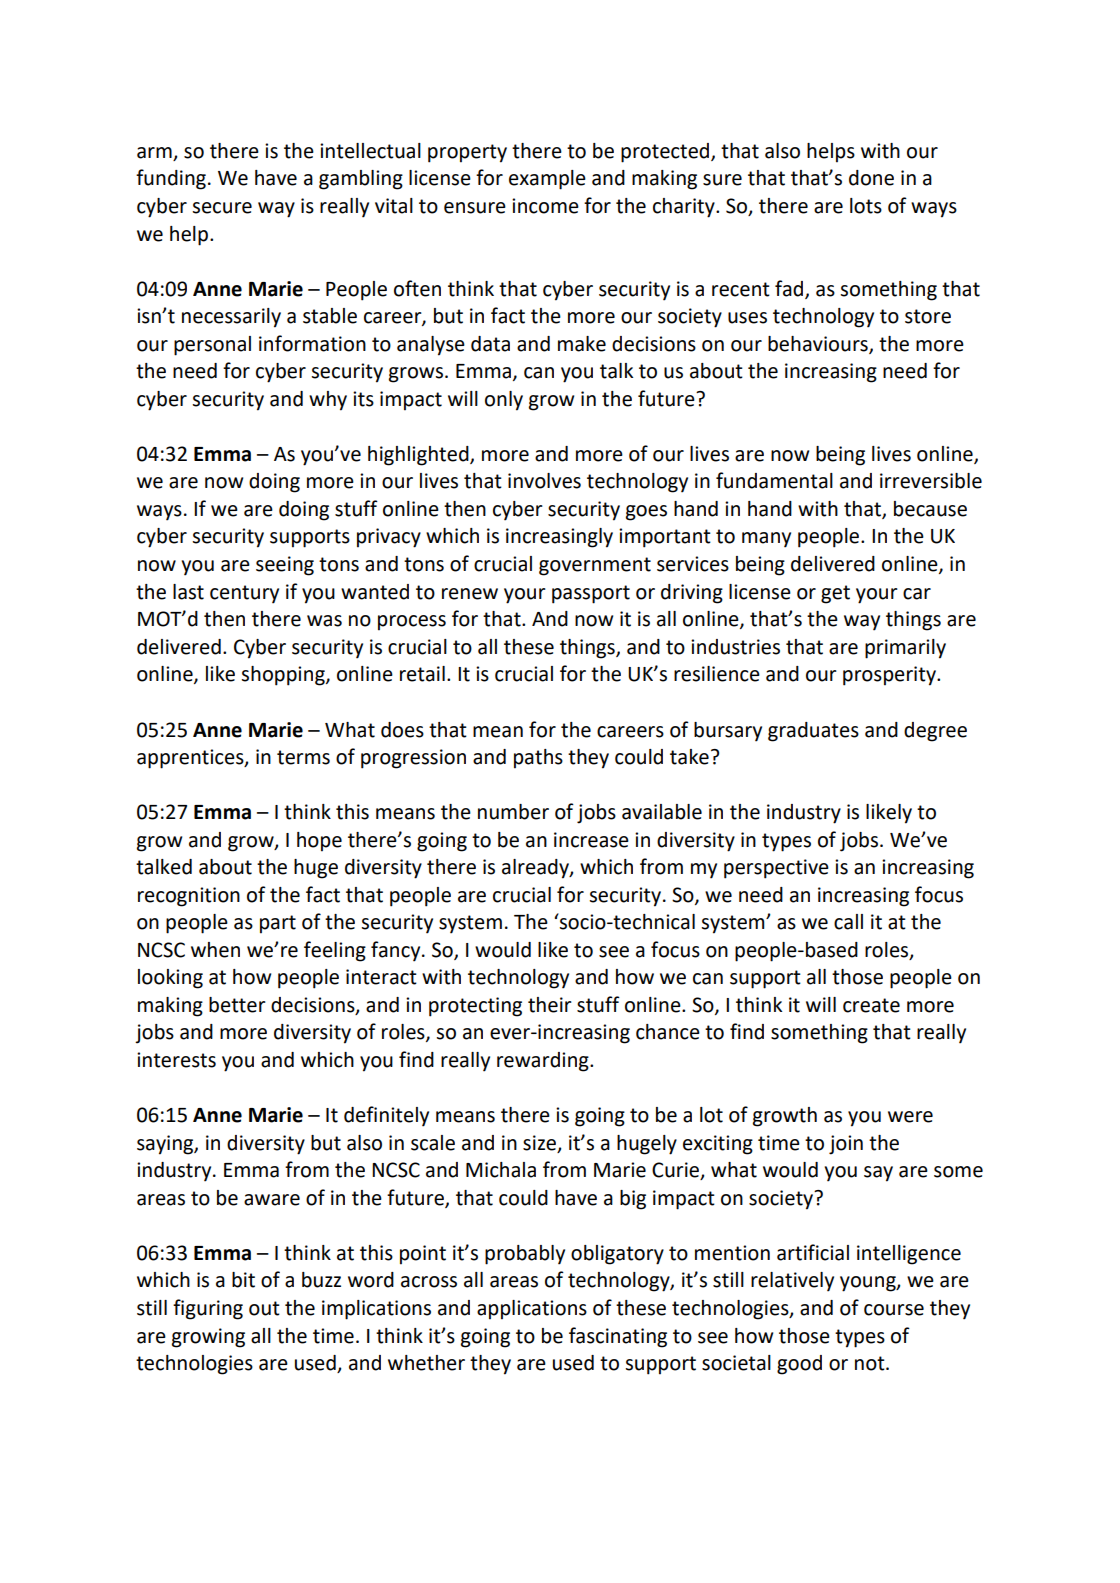 The height and width of the screenshot is (1583, 1120). What do you see at coordinates (871, 1363) in the screenshot?
I see `not` at bounding box center [871, 1363].
